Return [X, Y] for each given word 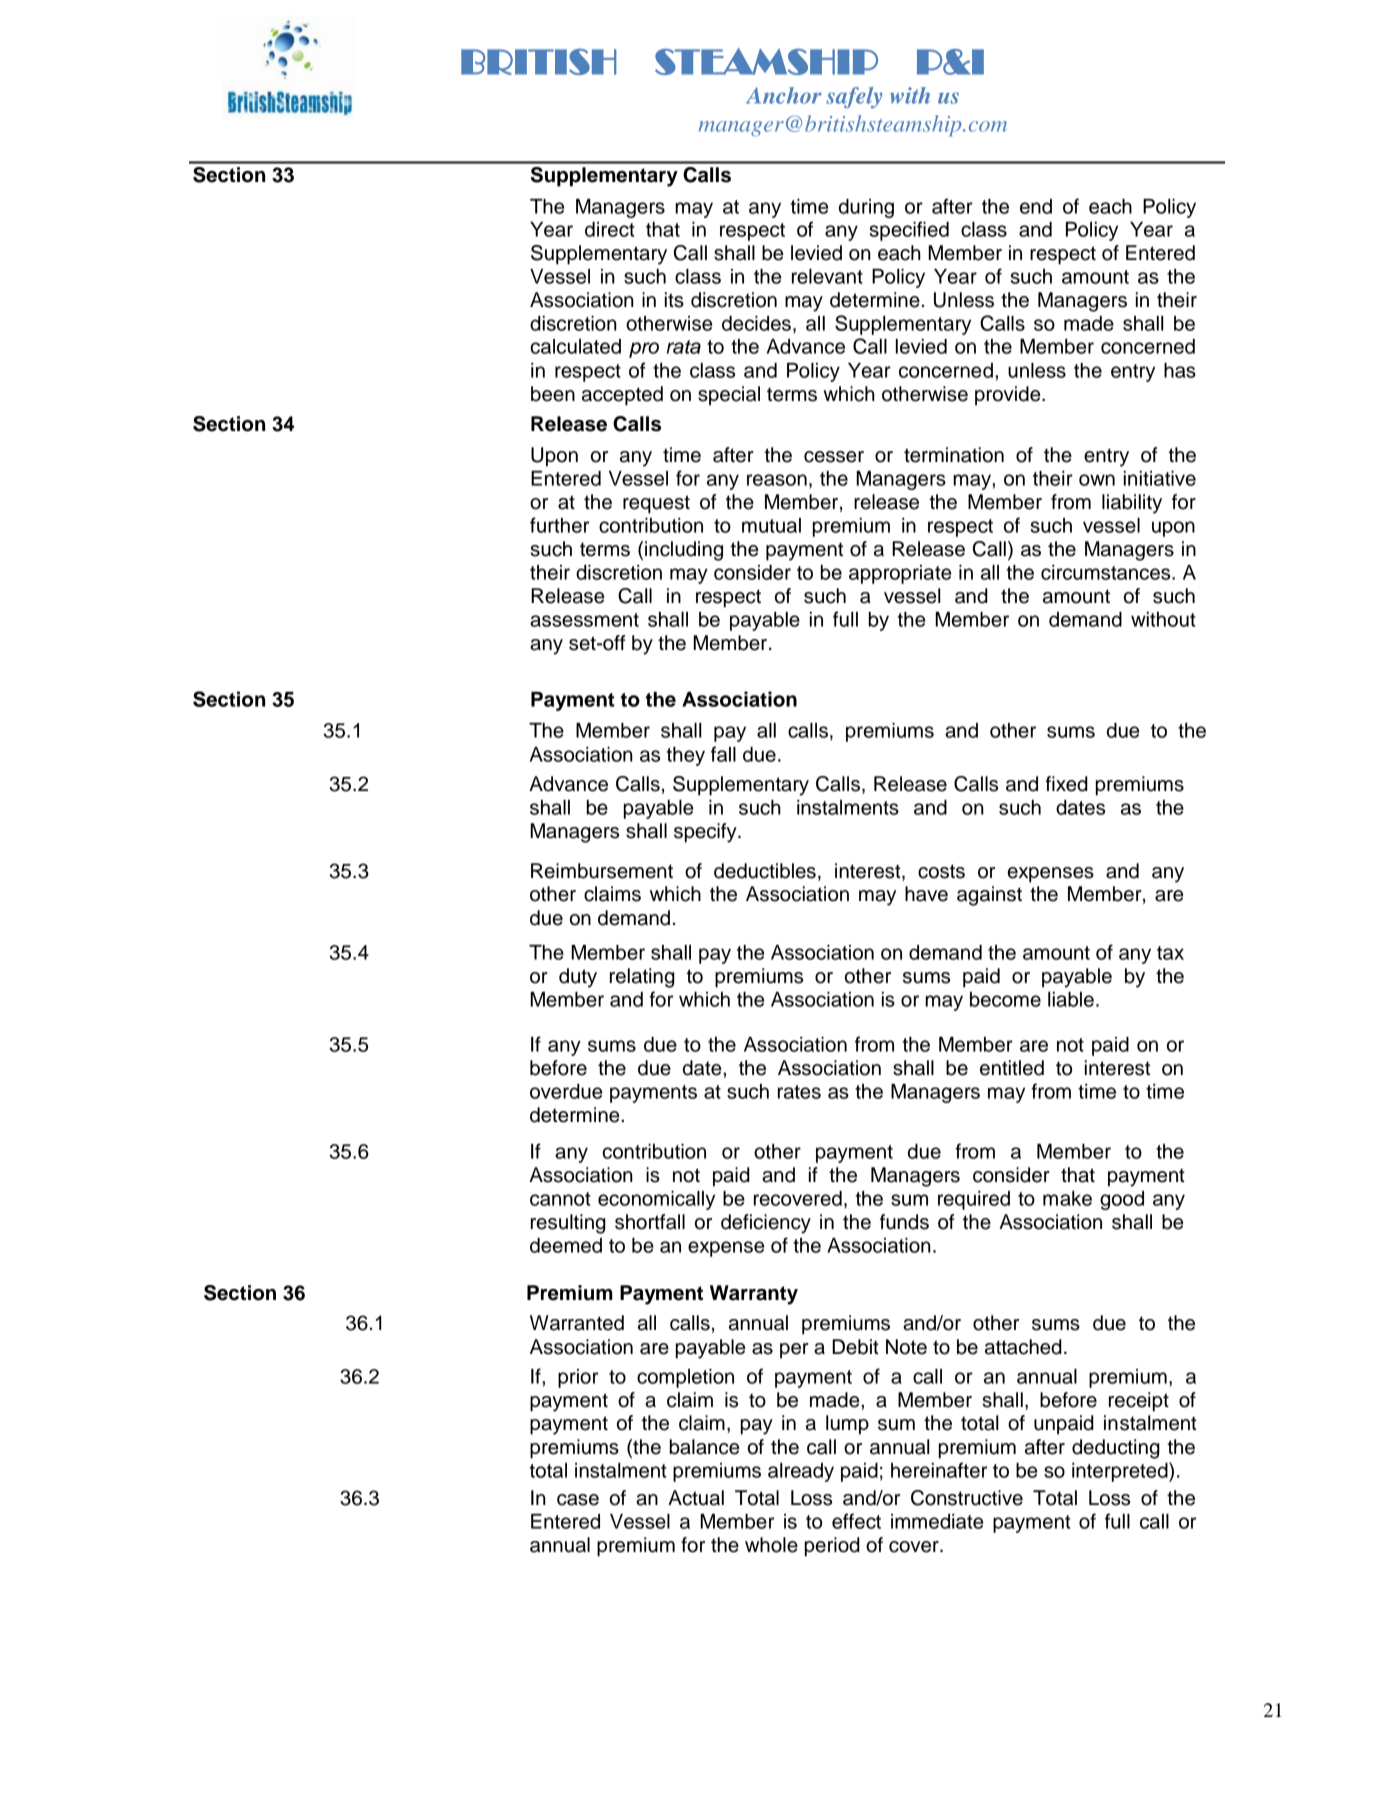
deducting [1116, 1449]
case [578, 1500]
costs [941, 871]
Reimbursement [602, 871]
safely [854, 97]
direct [610, 229]
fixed [1066, 784]
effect [856, 1521]
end [1036, 206]
